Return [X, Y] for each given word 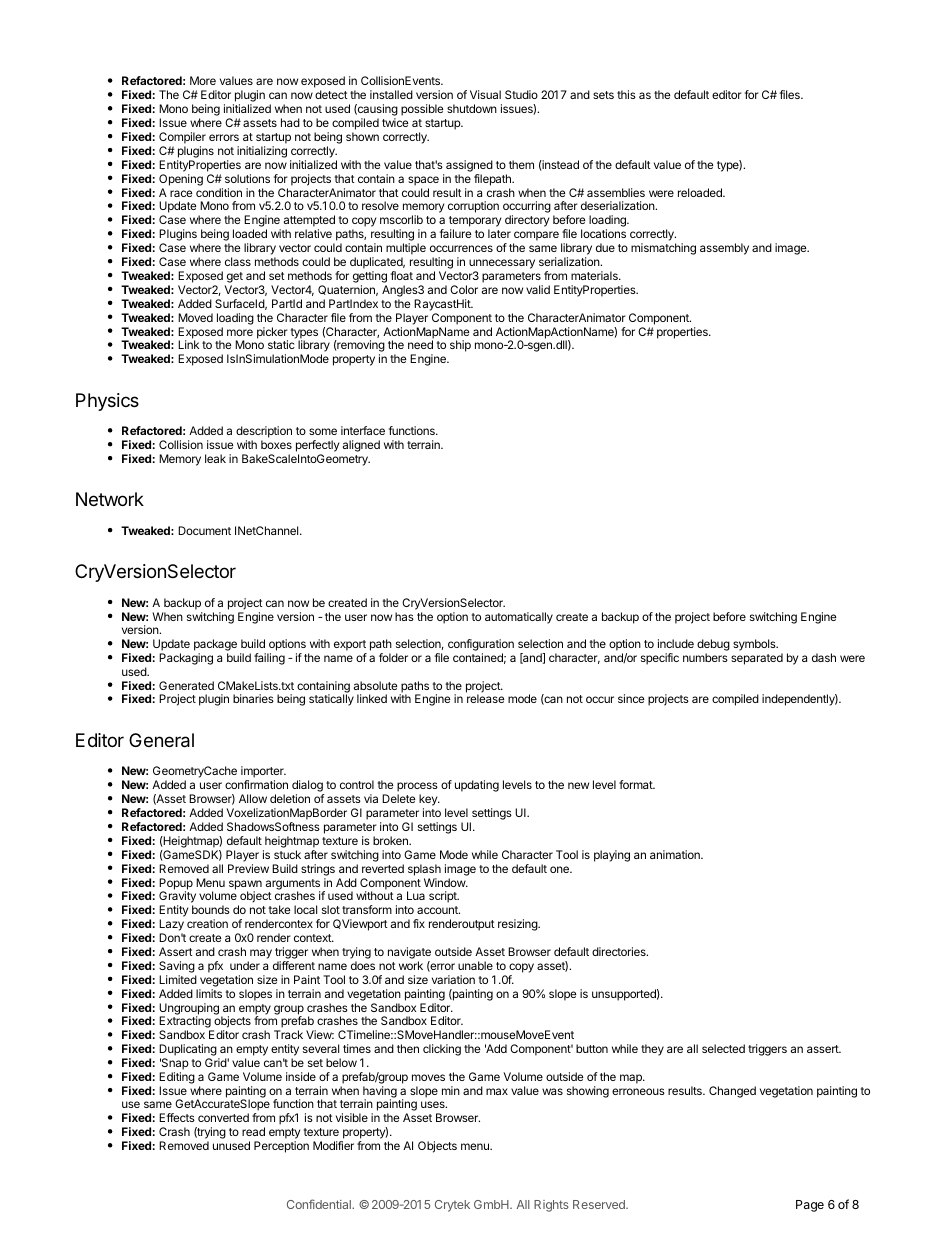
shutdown [472, 108]
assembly [724, 249]
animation [676, 854]
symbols [755, 645]
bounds [211, 909]
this [626, 94]
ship [460, 346]
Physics [107, 402]
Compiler [182, 138]
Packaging [186, 659]
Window [445, 882]
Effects [177, 1117]
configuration [481, 646]
